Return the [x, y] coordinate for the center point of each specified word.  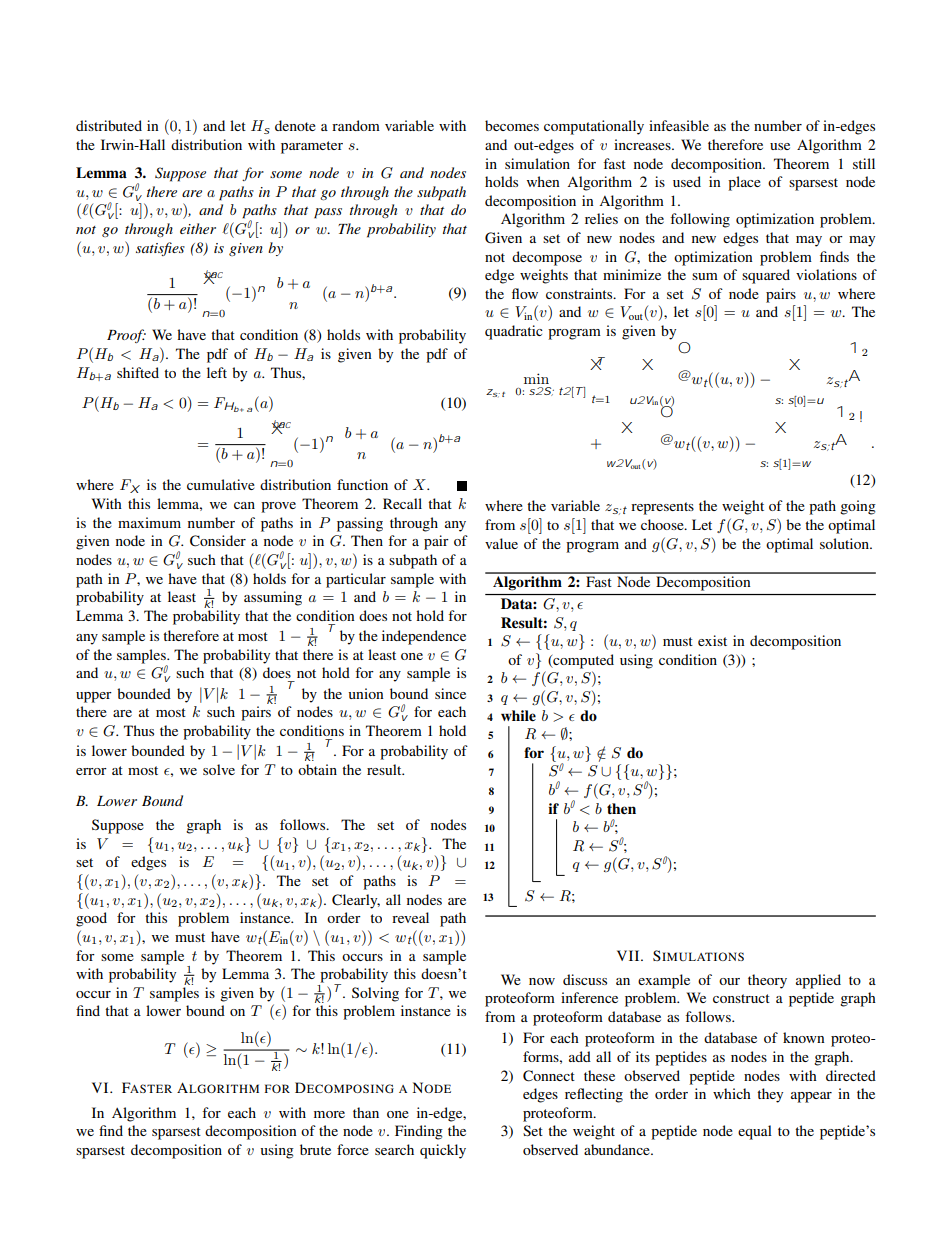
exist [712, 640]
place [744, 183]
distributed [109, 125]
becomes [512, 125]
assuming [273, 598]
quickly [443, 1151]
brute [315, 1149]
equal [755, 1132]
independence [424, 637]
